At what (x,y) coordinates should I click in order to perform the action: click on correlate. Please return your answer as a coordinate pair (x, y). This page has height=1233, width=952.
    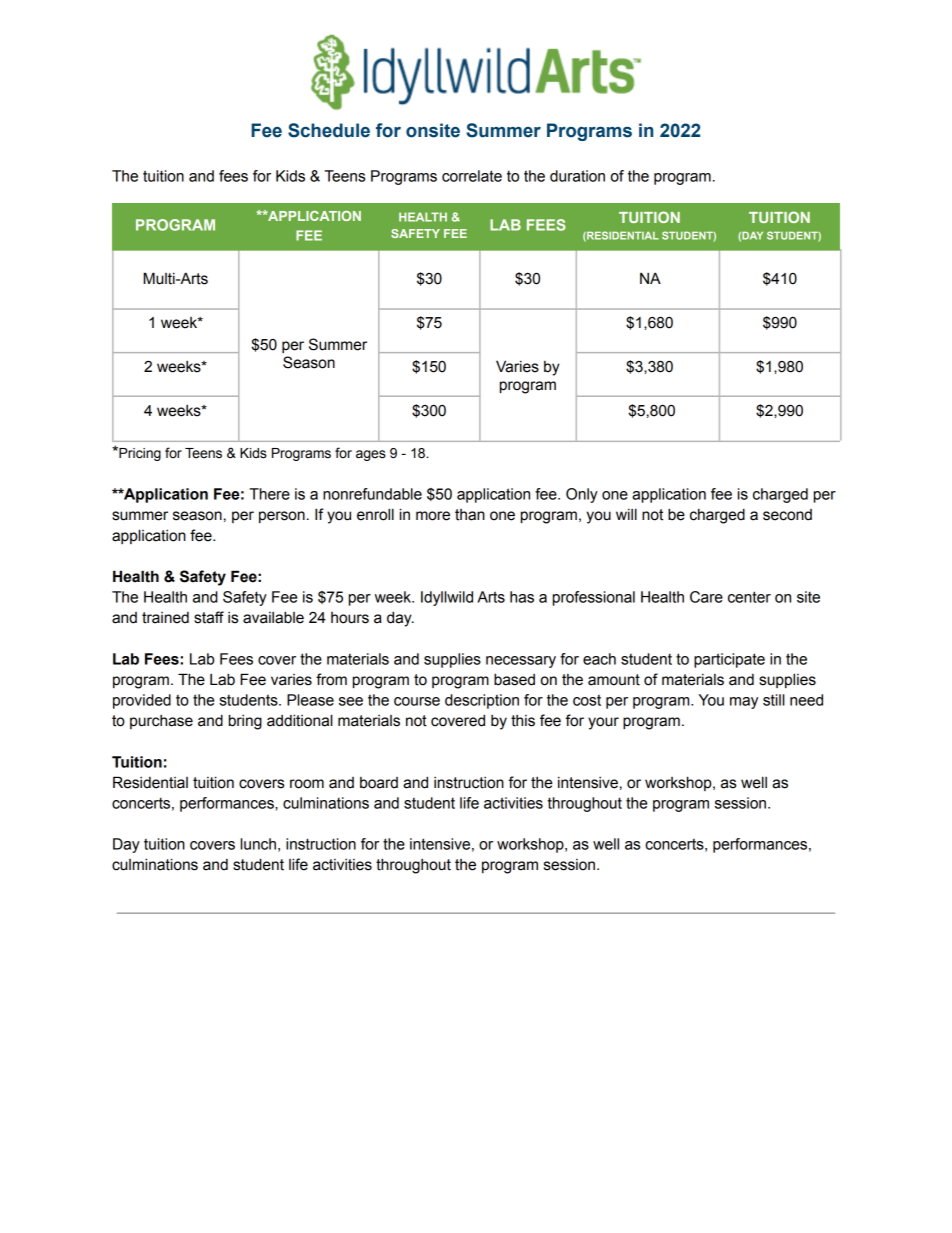
    Looking at the image, I should click on (472, 176).
